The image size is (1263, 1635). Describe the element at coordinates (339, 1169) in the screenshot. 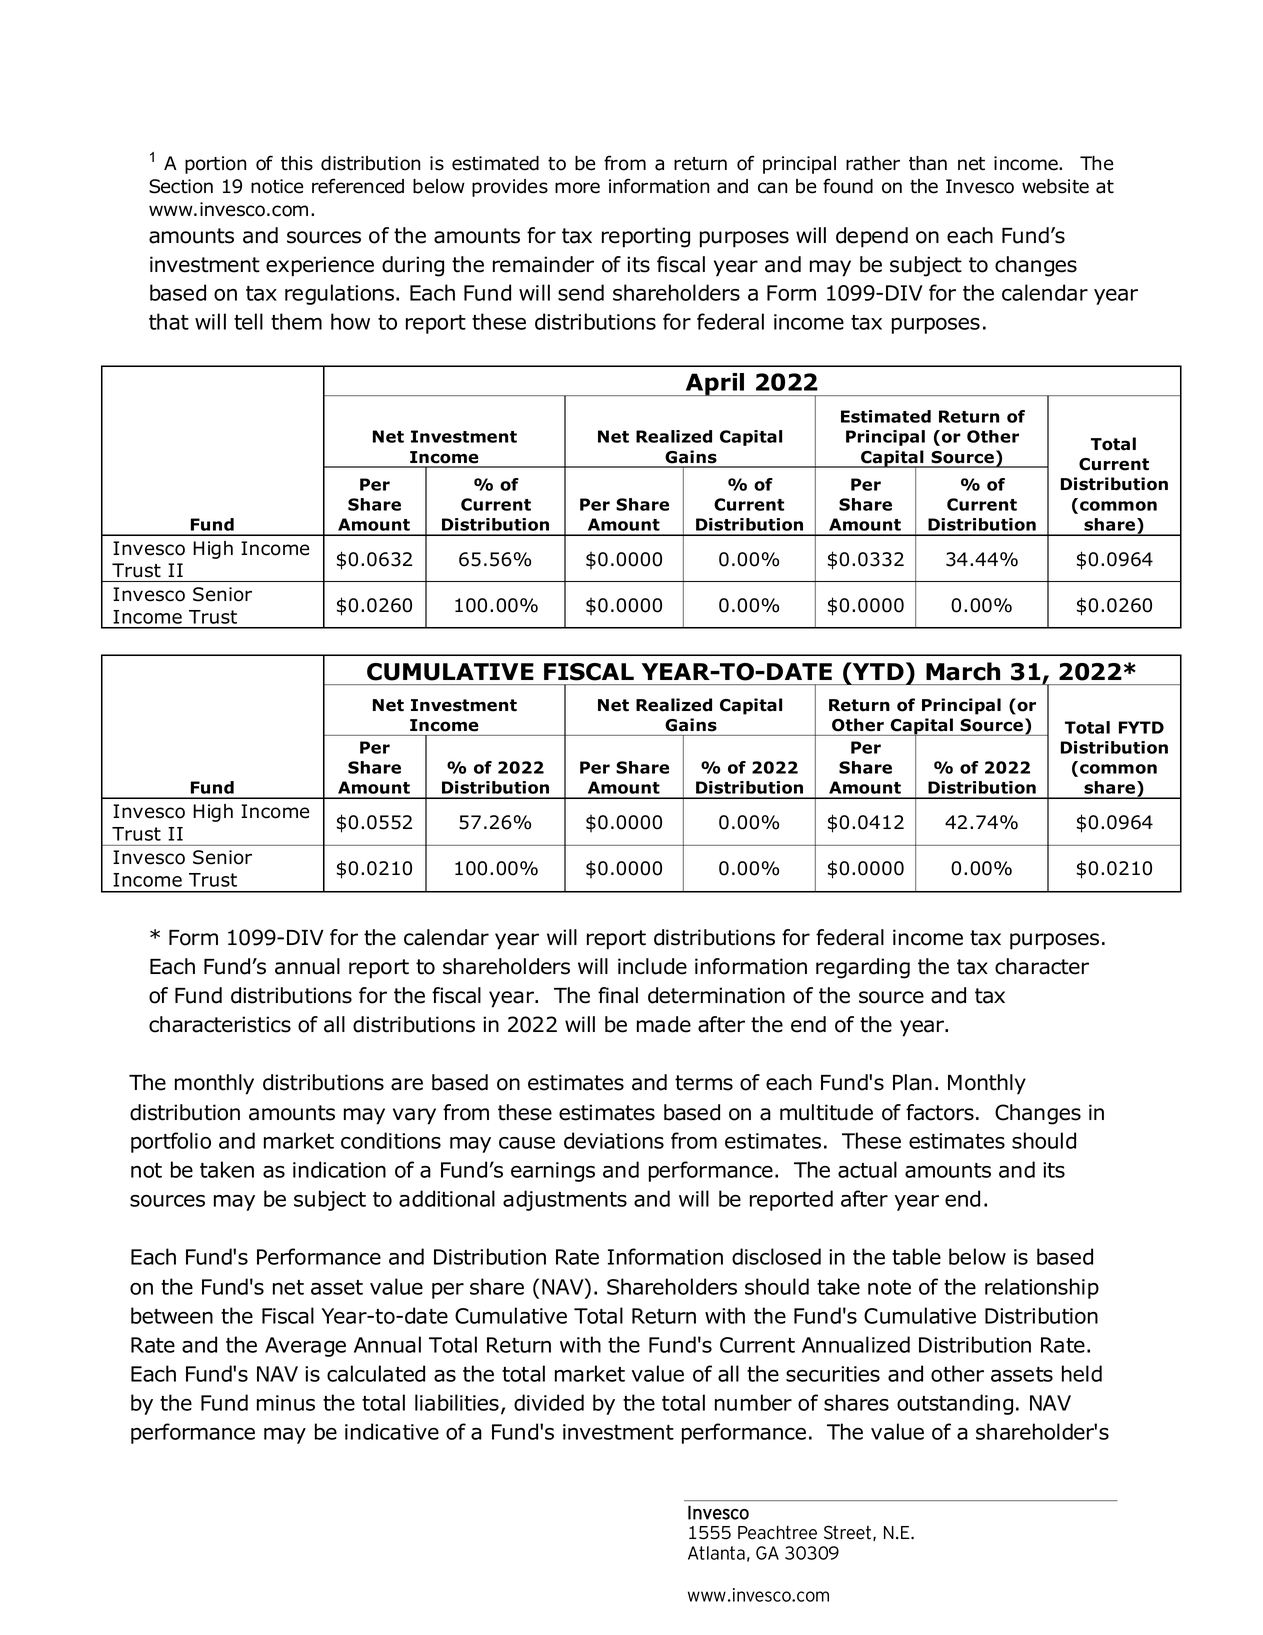

I see `indication` at that location.
